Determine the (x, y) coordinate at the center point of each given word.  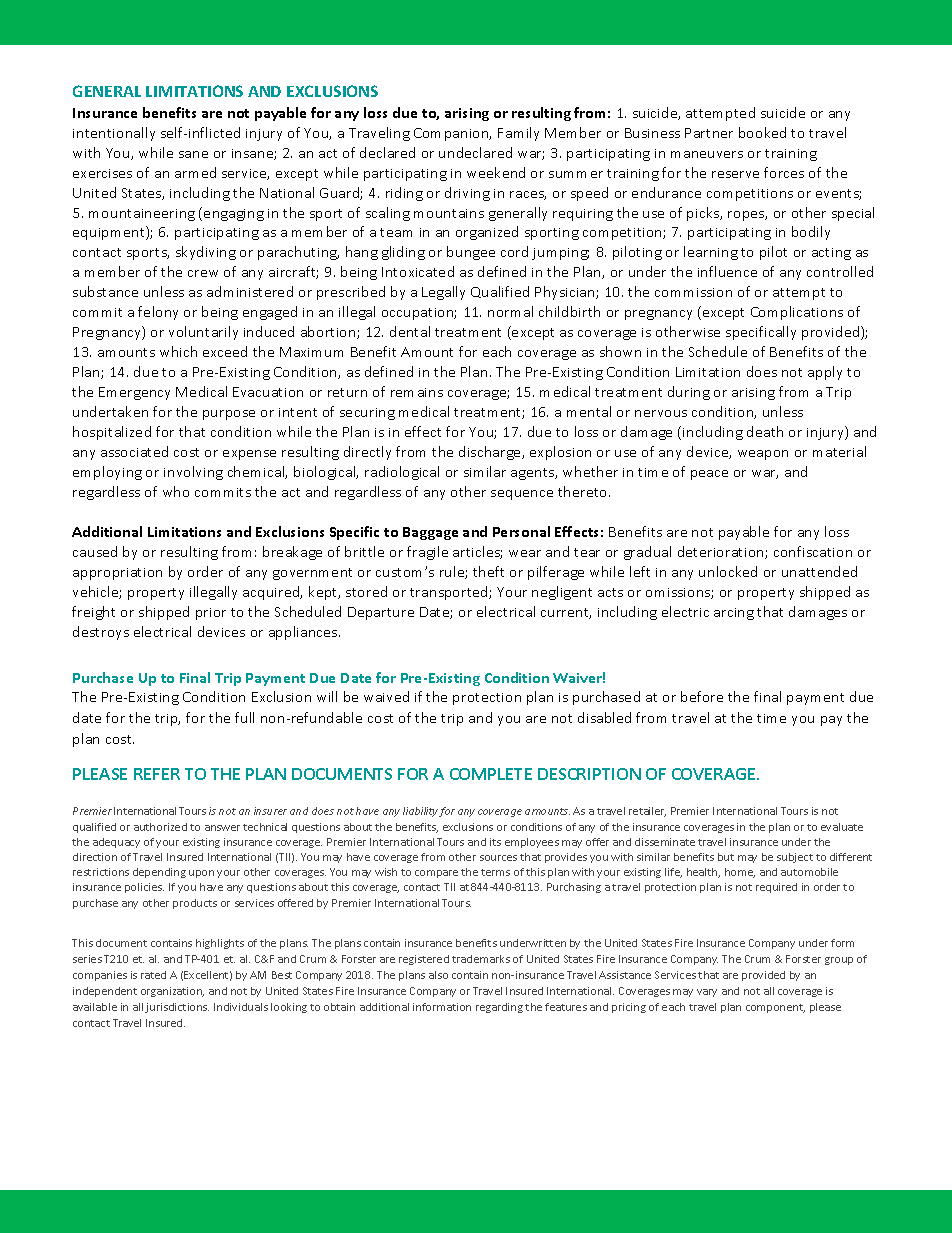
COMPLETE (491, 774)
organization (172, 992)
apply (825, 373)
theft (488, 571)
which (178, 351)
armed (195, 172)
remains (417, 392)
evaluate (842, 827)
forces (784, 172)
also (438, 975)
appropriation (117, 574)
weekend (496, 172)
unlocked (728, 571)
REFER (157, 774)
